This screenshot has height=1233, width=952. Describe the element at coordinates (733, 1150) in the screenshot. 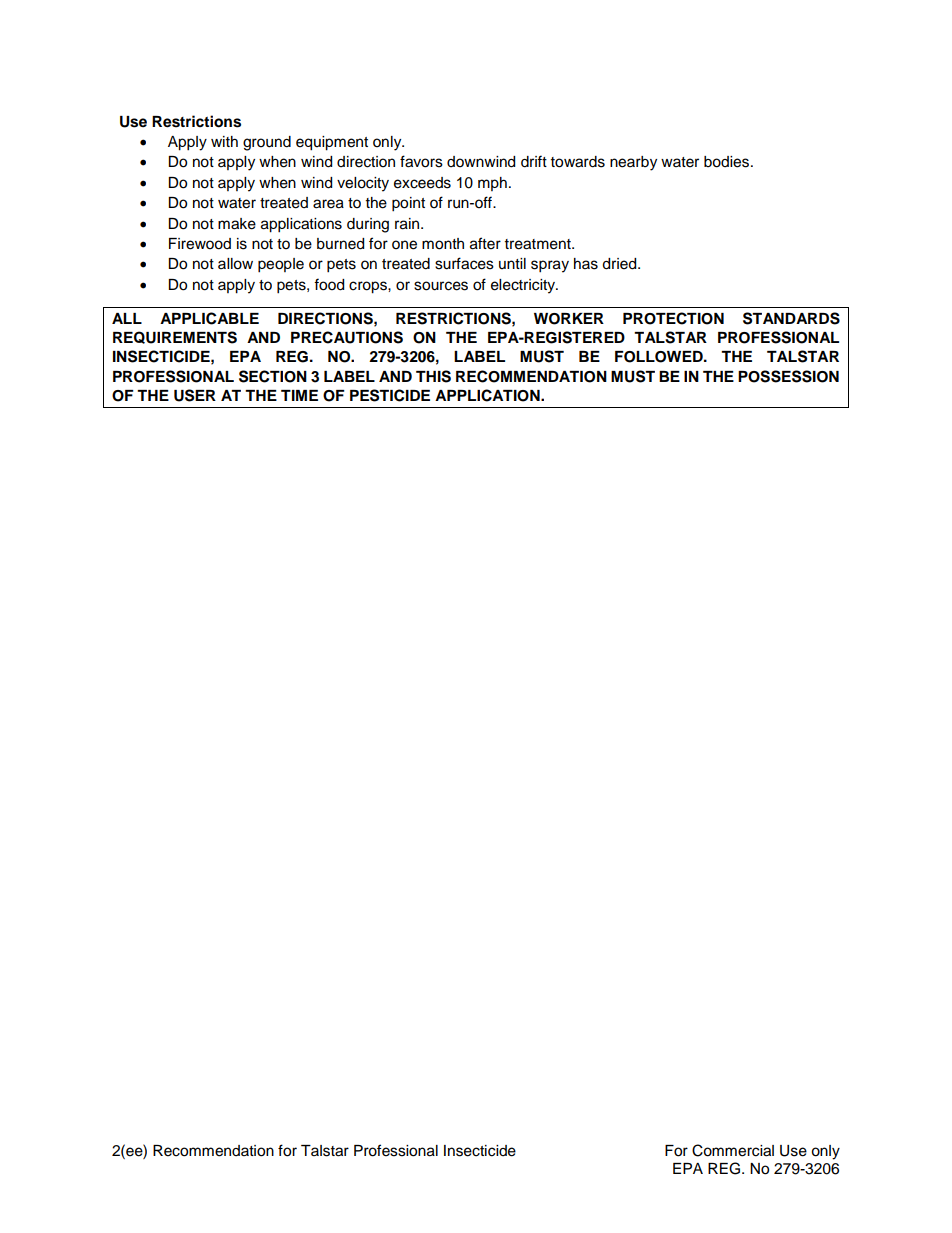

I see `Commercial` at that location.
